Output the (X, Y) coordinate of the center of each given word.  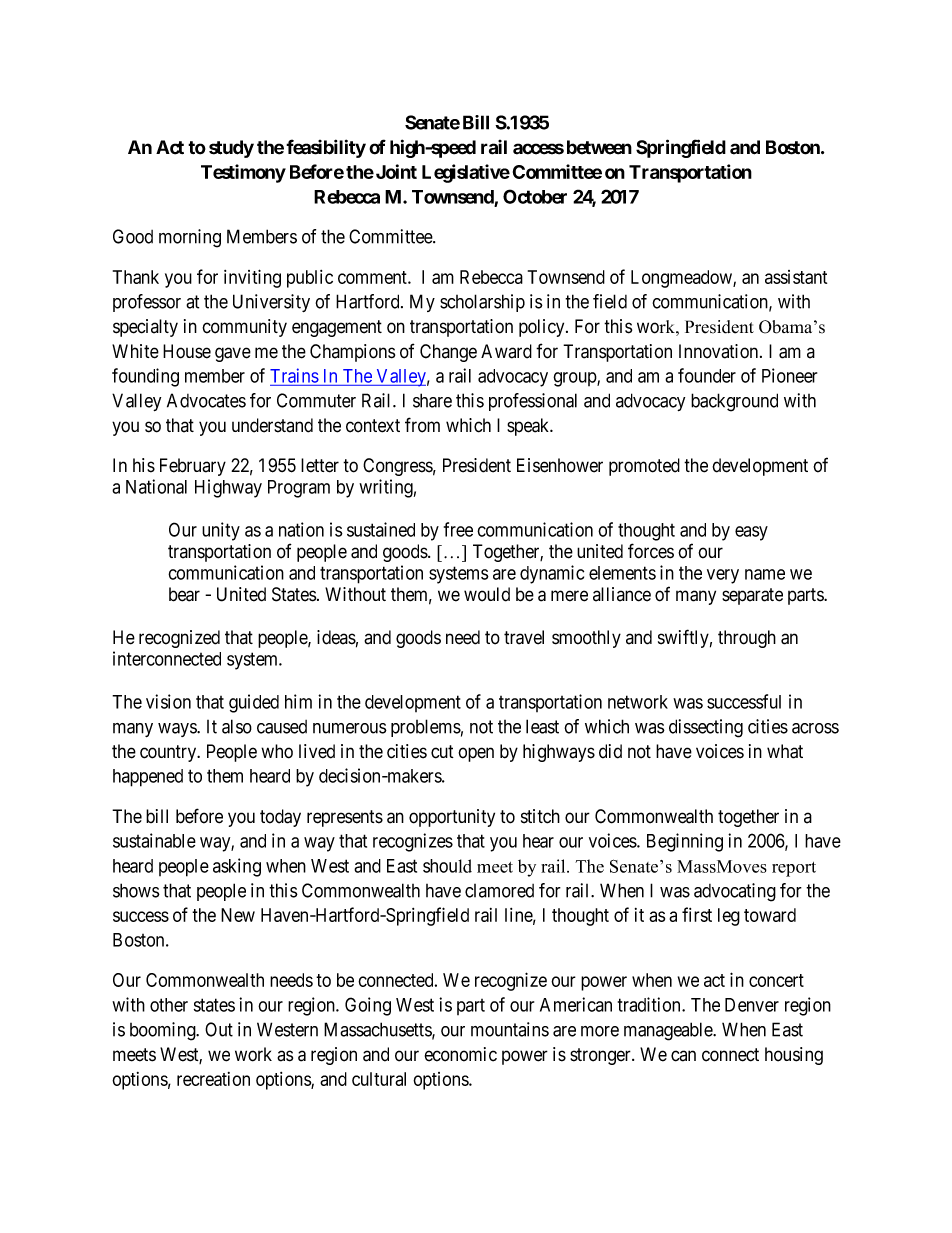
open (476, 754)
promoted (644, 467)
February (193, 467)
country (169, 753)
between (599, 147)
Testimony (243, 173)
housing (794, 1056)
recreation (213, 1079)
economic (461, 1054)
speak (529, 427)
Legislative (466, 173)
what (785, 751)
